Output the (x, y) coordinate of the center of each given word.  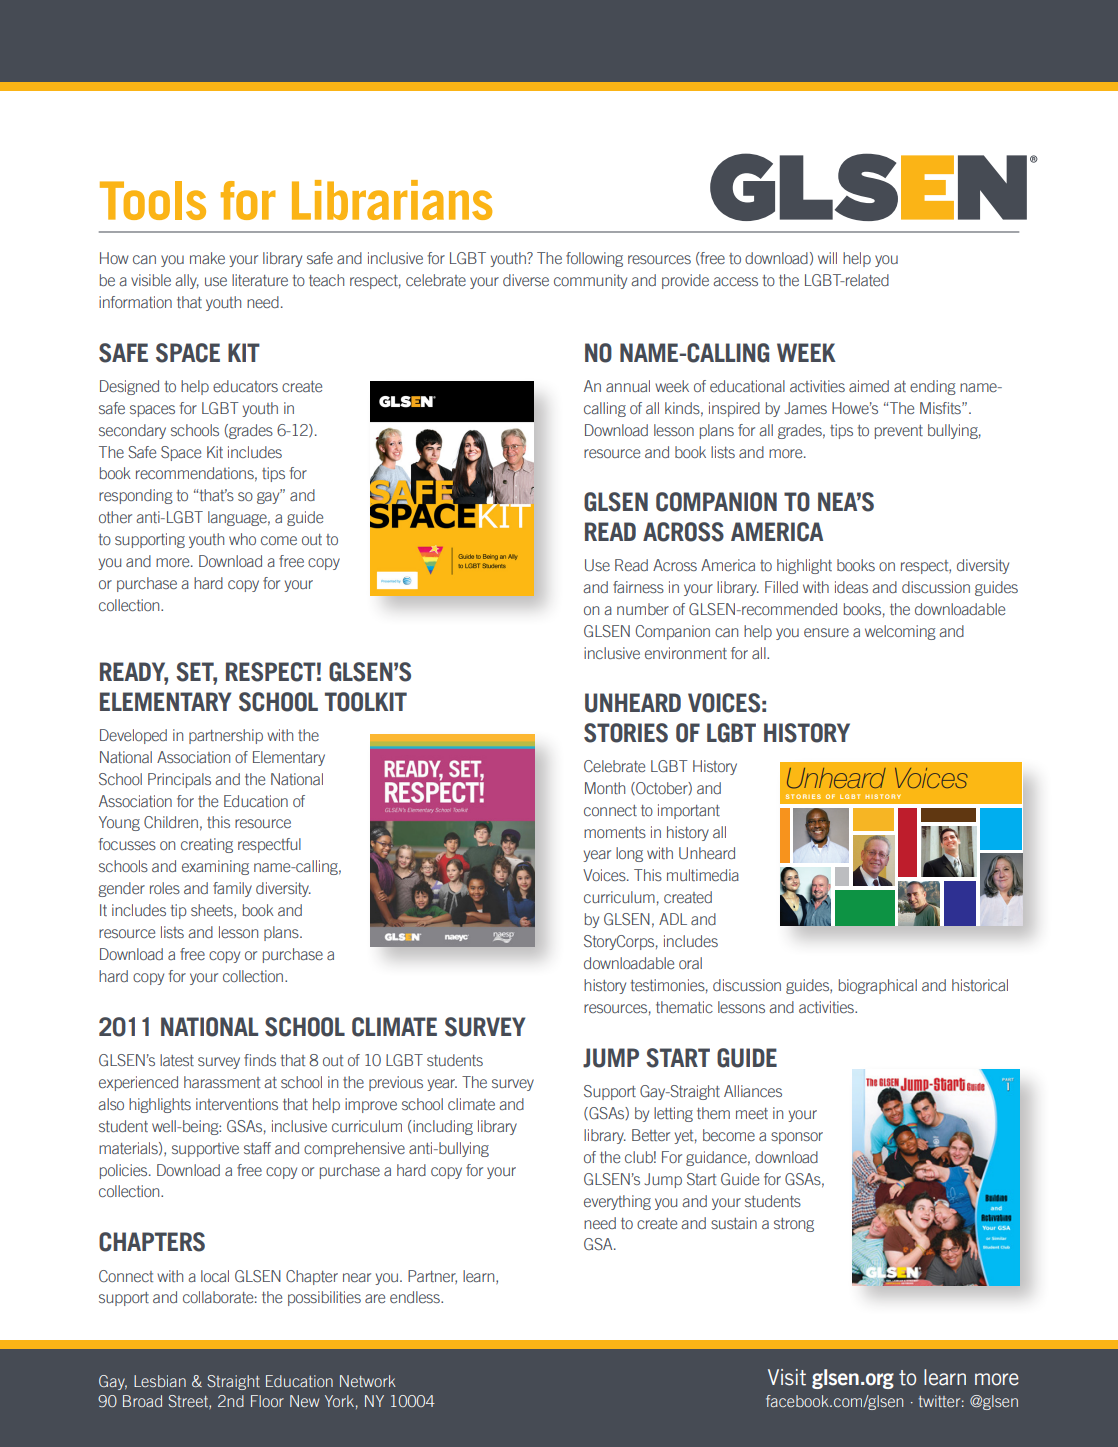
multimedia (703, 875)
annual (628, 386)
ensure (826, 632)
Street (189, 1402)
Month (605, 788)
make (207, 258)
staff (257, 1148)
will (827, 258)
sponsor (797, 1138)
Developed (133, 736)
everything (617, 1202)
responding (136, 496)
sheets (213, 911)
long (629, 854)
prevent (899, 432)
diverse (526, 280)
